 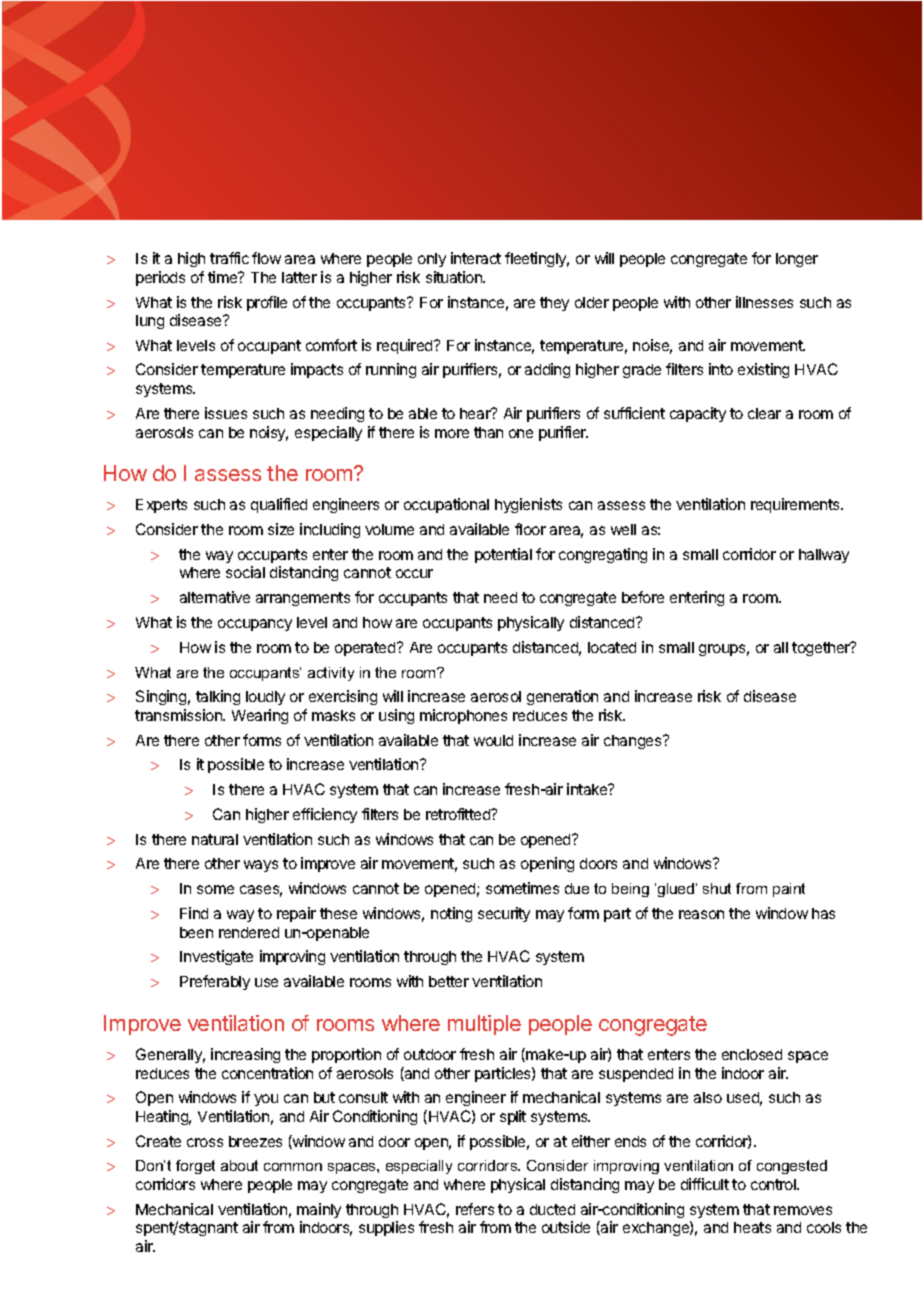 I want to click on shut, so click(x=717, y=888).
